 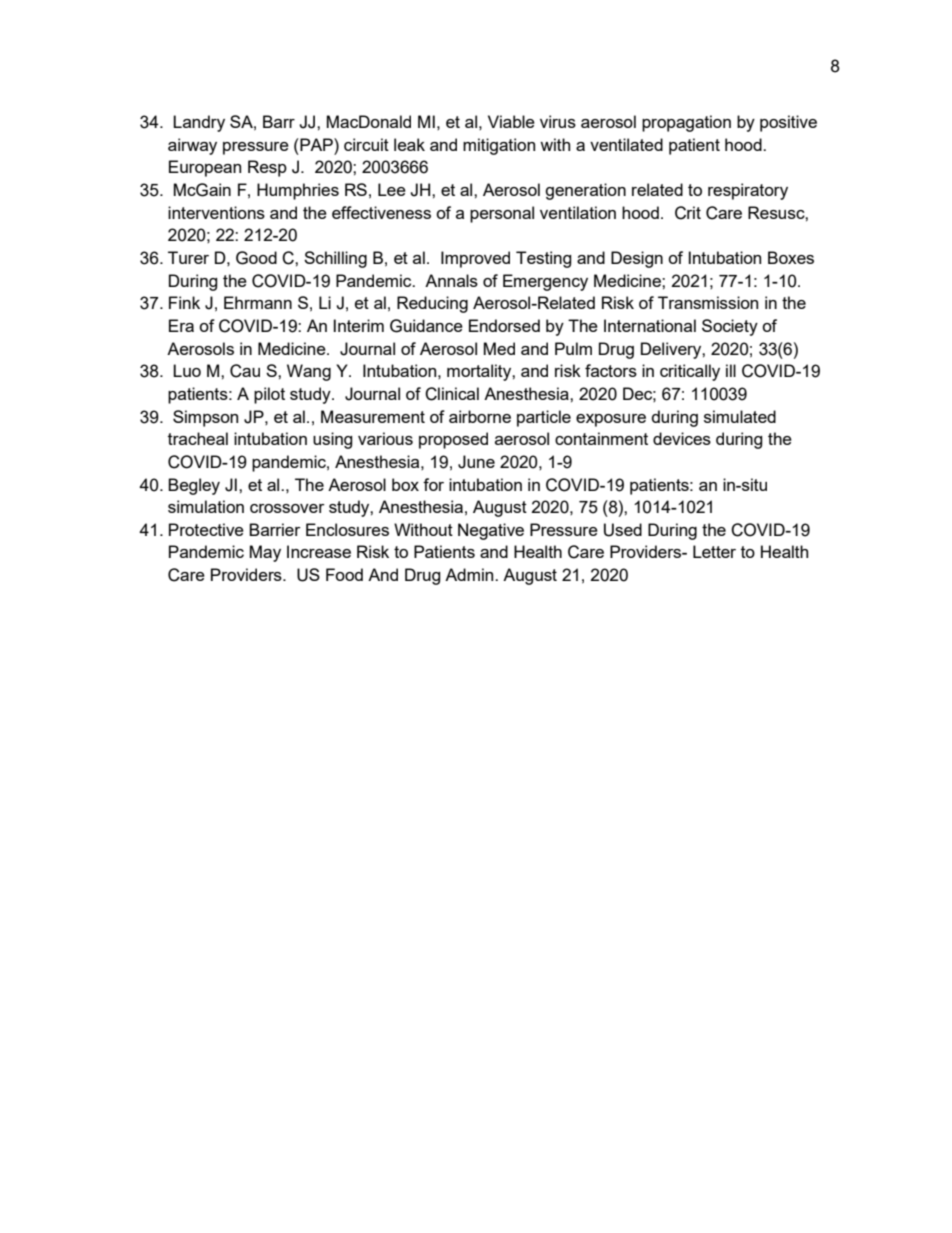 What do you see at coordinates (256, 258) in the document?
I see `Good` at bounding box center [256, 258].
